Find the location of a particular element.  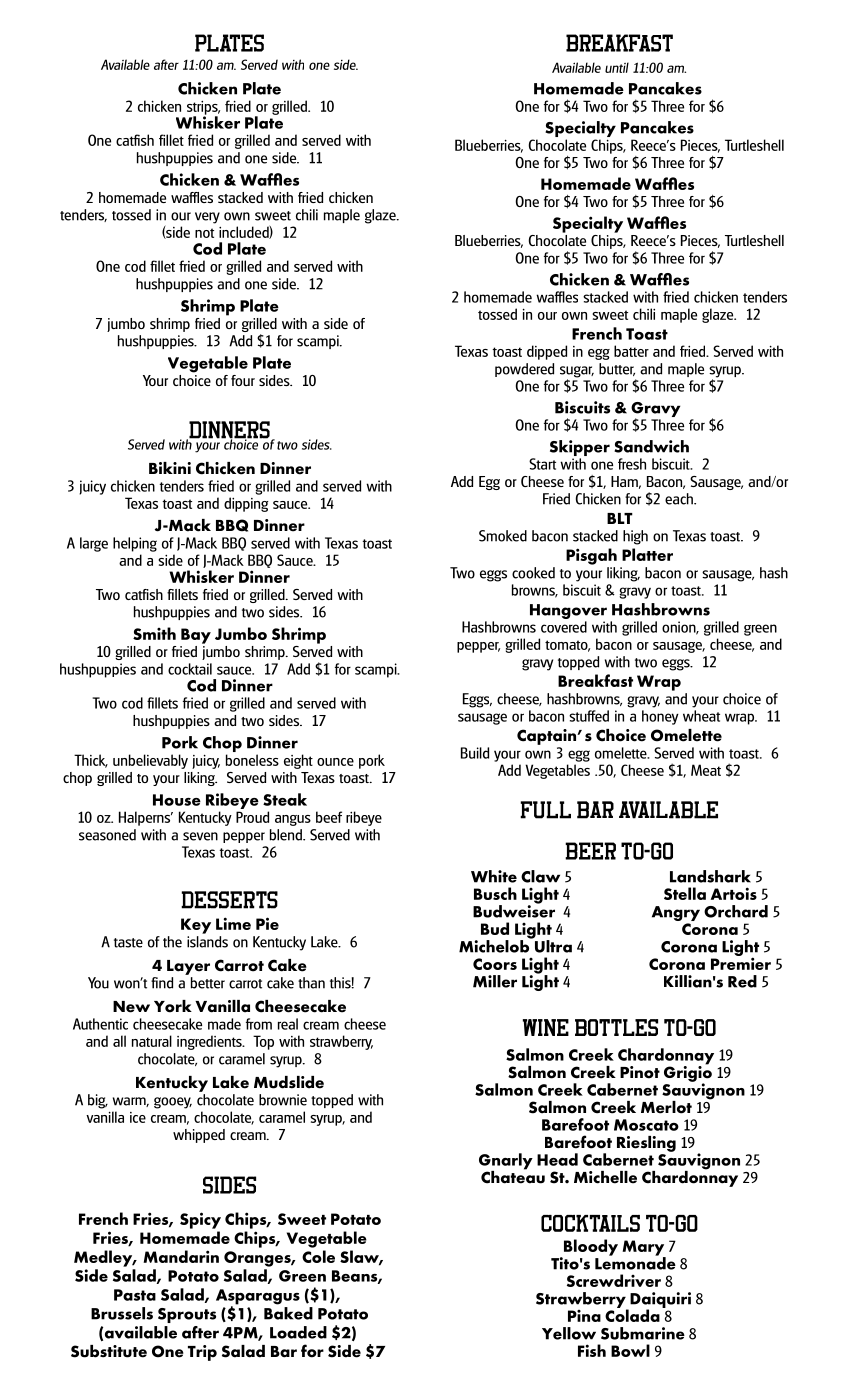

Busch is located at coordinates (495, 893).
